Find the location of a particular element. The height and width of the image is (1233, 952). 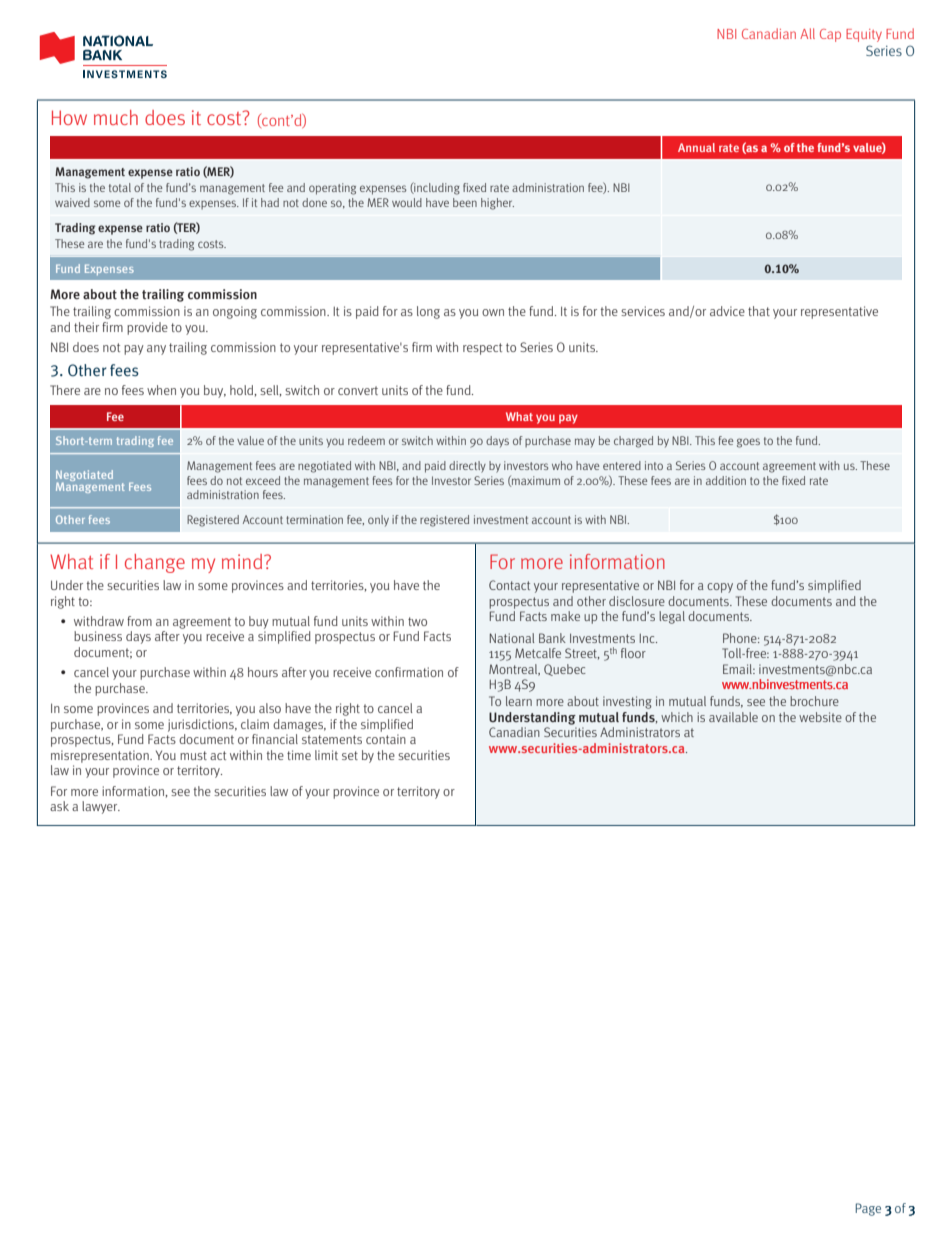

been is located at coordinates (465, 202).
